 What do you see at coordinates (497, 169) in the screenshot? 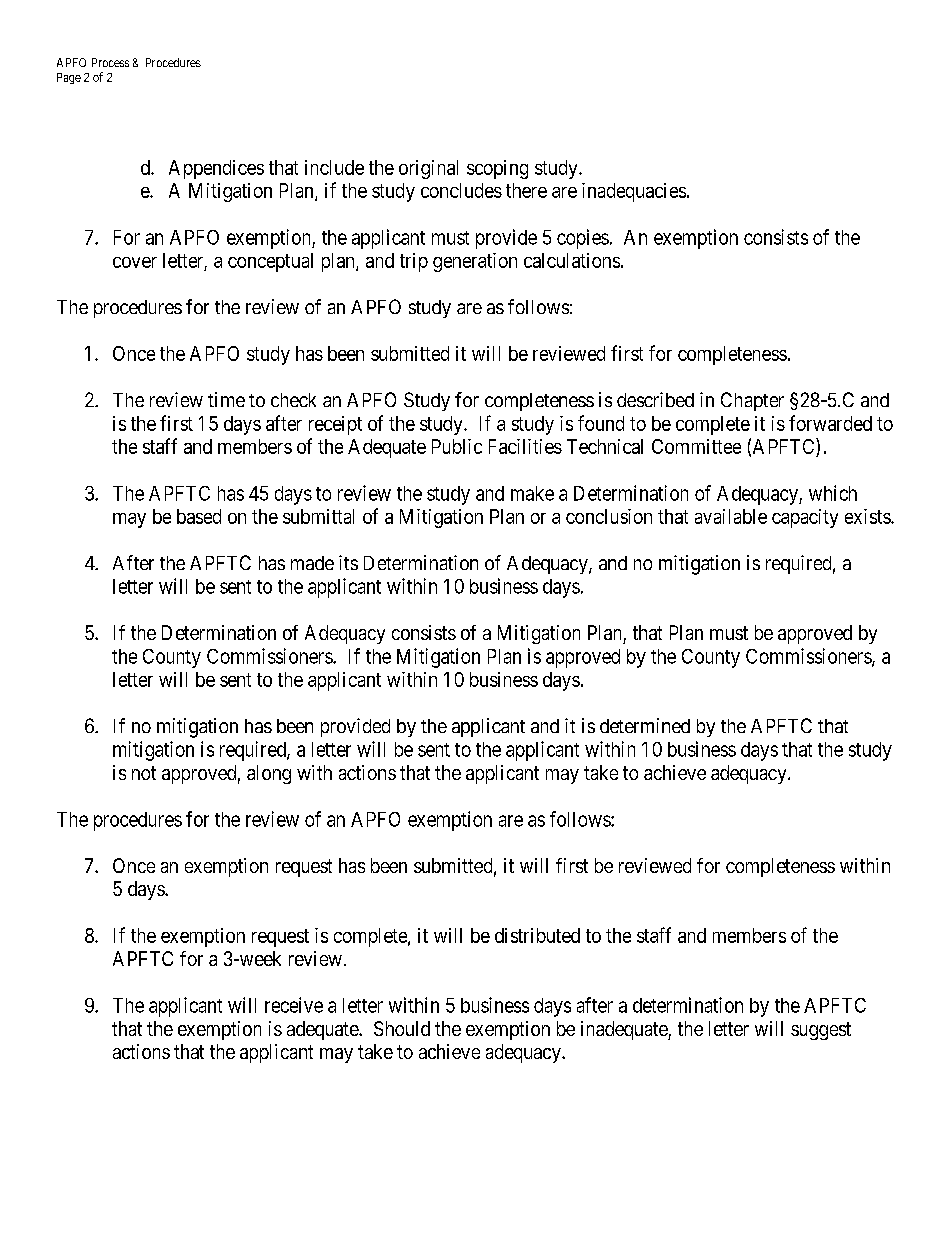
I see `scoping` at bounding box center [497, 169].
